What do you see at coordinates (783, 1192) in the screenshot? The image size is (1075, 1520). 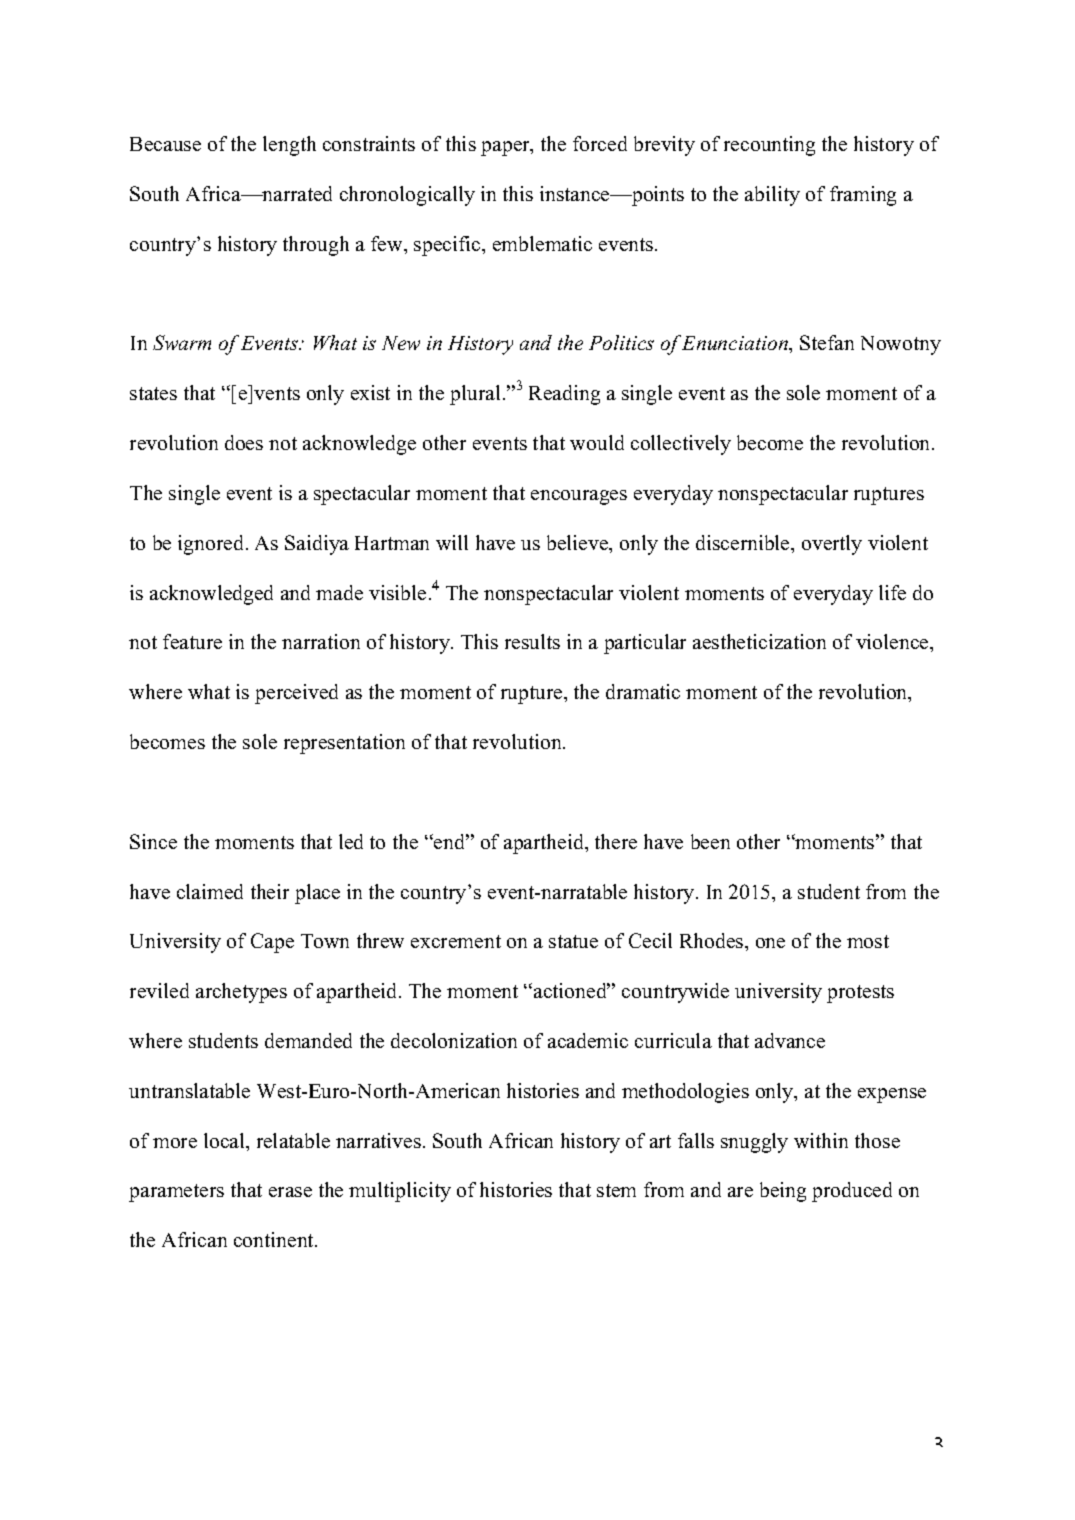 I see `being` at bounding box center [783, 1192].
